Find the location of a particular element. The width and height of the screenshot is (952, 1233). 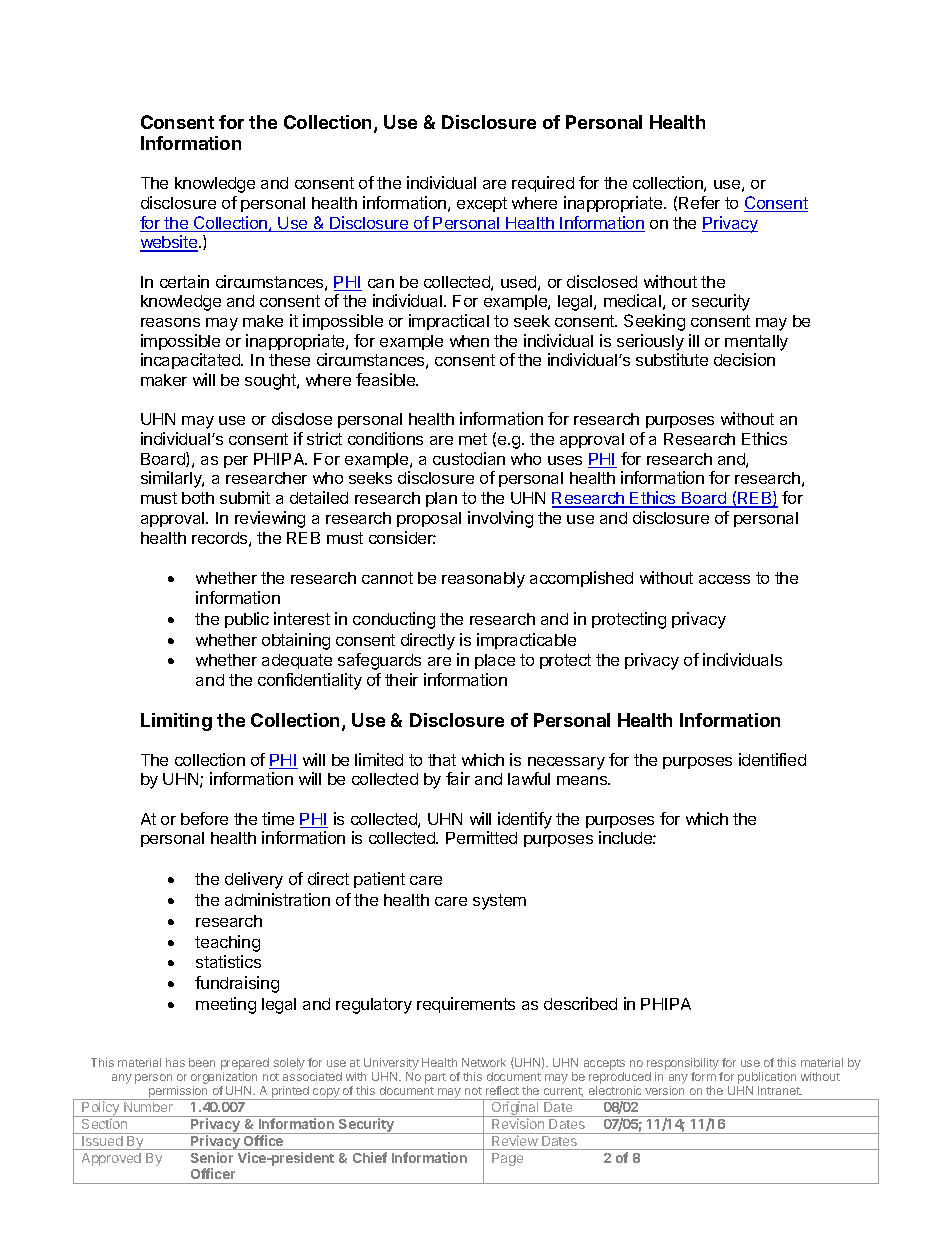

except is located at coordinates (482, 204).
